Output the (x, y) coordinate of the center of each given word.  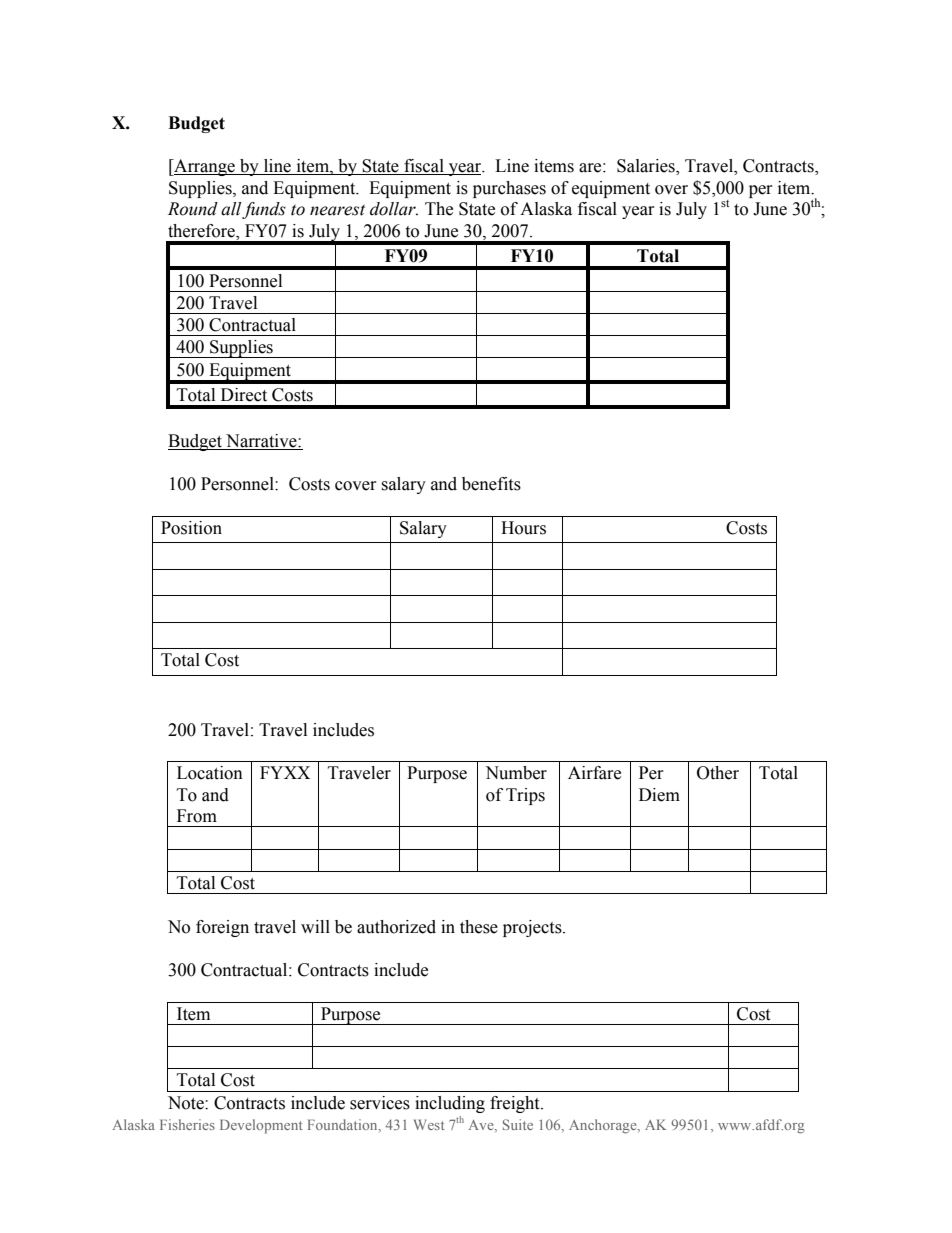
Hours (523, 528)
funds (264, 210)
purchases (509, 189)
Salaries (647, 167)
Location (210, 773)
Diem (659, 795)
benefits (491, 484)
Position (191, 528)
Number (516, 773)
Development (261, 1126)
